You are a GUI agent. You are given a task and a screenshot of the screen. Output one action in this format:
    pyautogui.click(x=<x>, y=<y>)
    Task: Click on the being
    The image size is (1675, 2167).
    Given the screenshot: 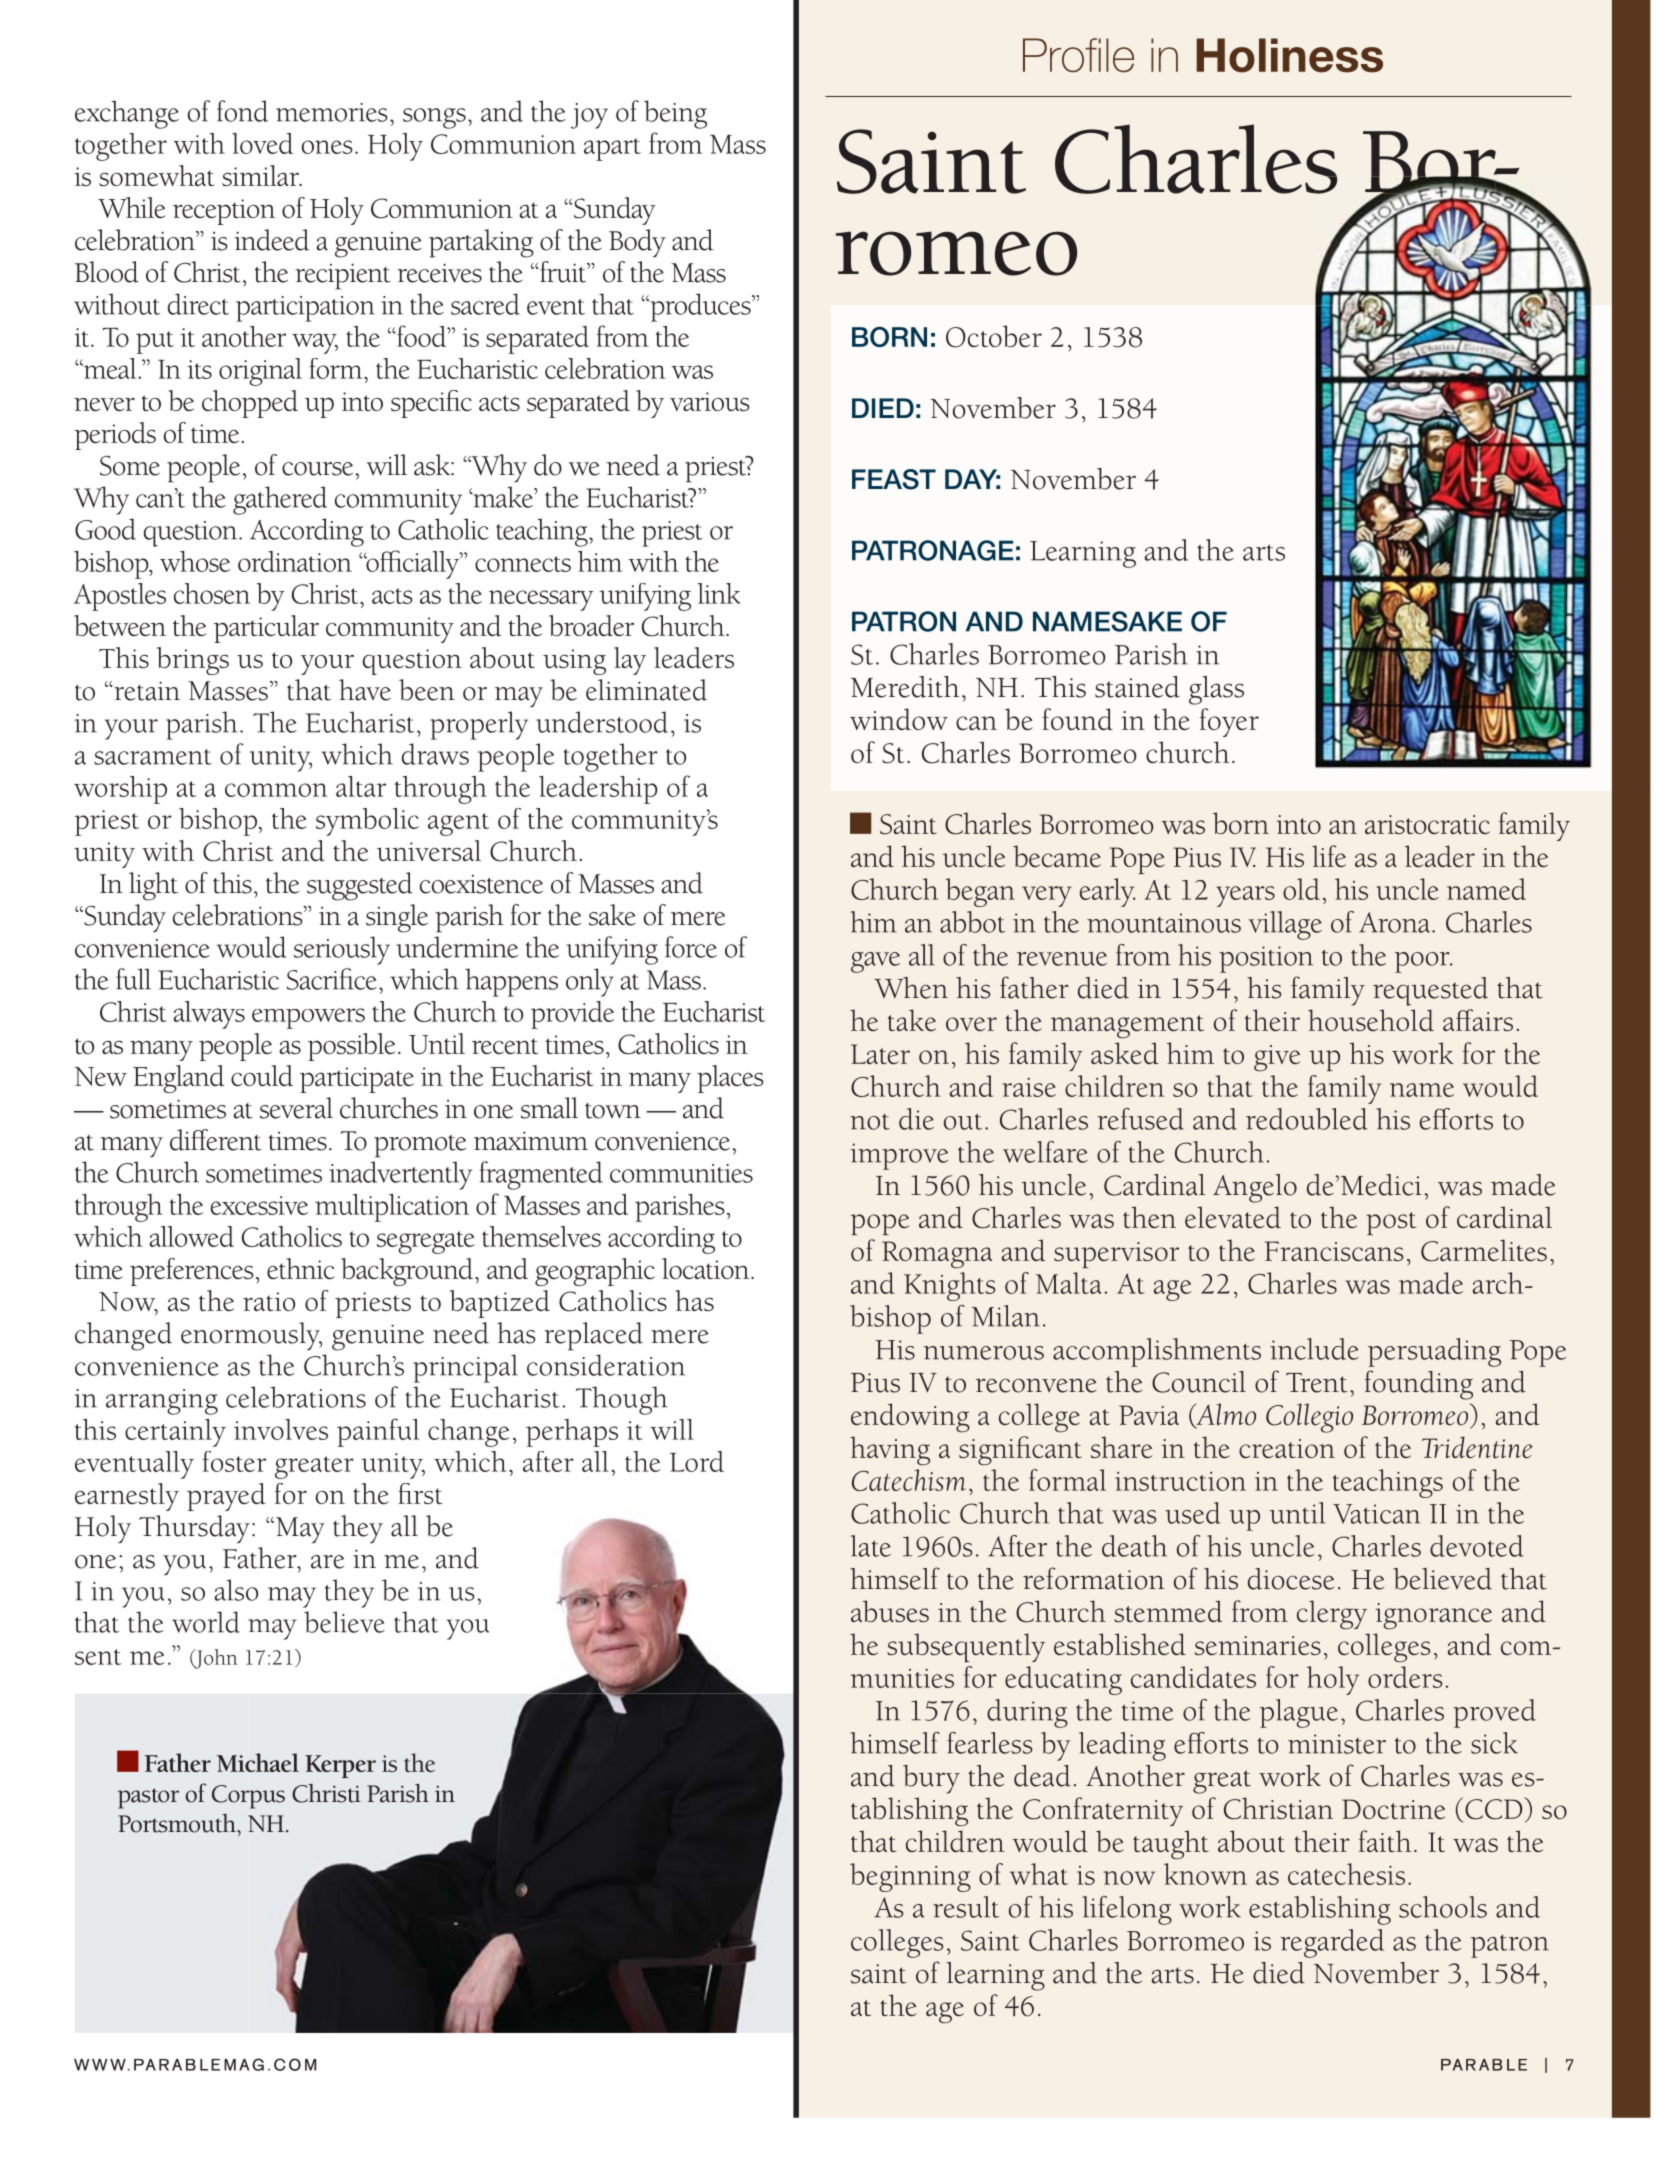 What is the action you would take?
    pyautogui.click(x=675, y=114)
